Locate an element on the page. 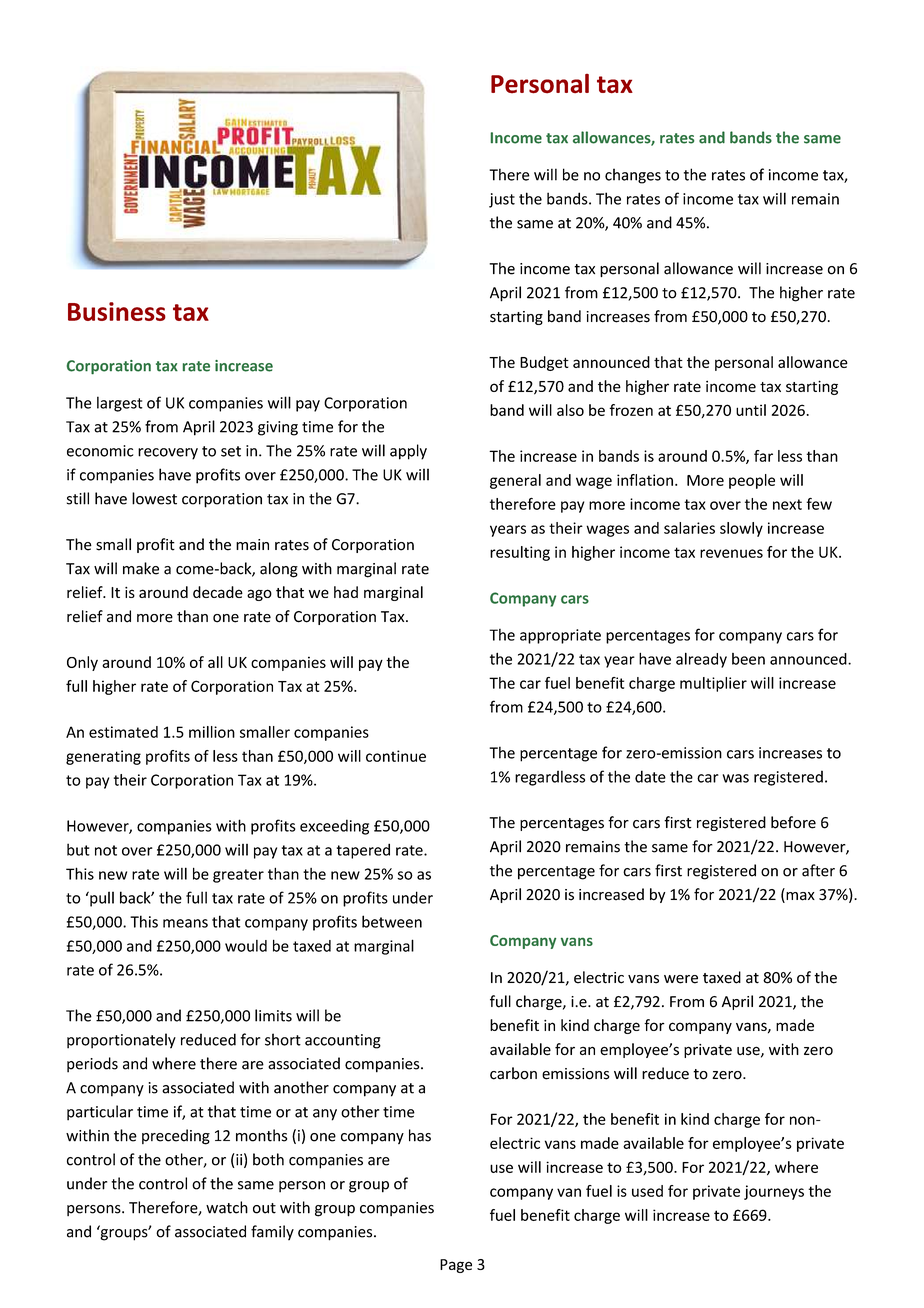  means is located at coordinates (185, 923).
